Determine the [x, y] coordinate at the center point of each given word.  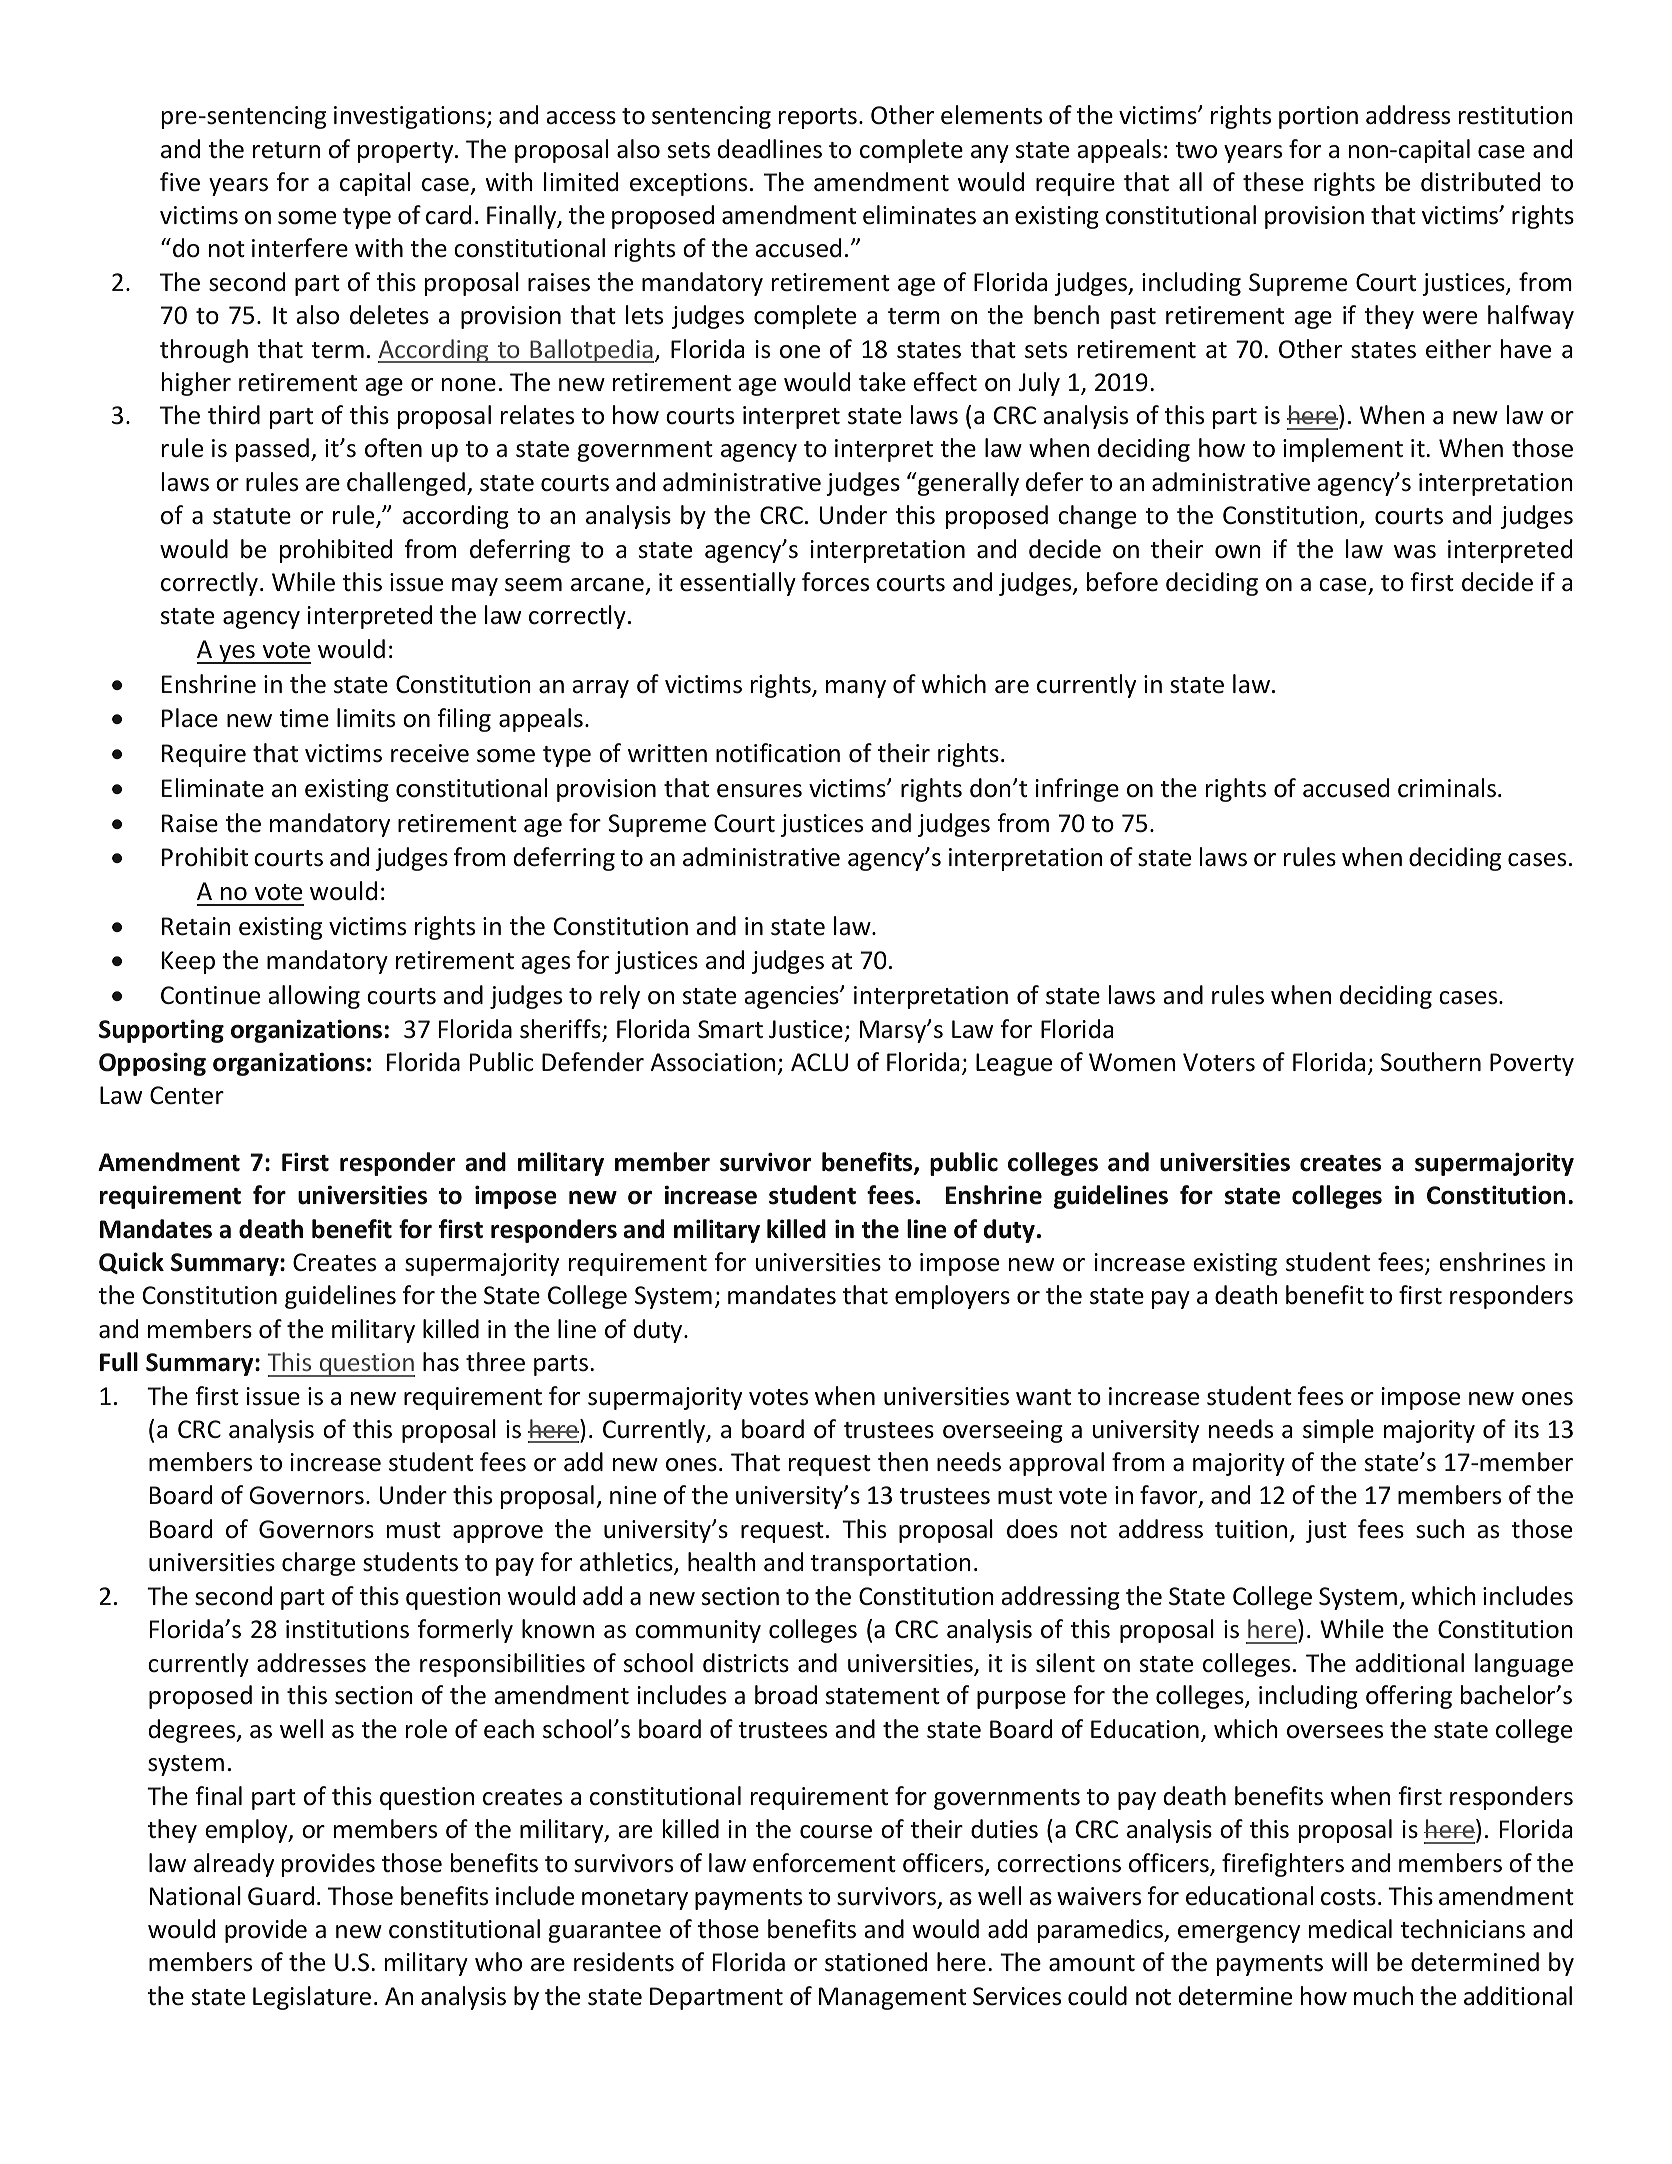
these [1273, 182]
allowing [314, 997]
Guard [281, 1896]
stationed [876, 1962]
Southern [1431, 1062]
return [286, 150]
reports [818, 118]
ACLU [819, 1062]
